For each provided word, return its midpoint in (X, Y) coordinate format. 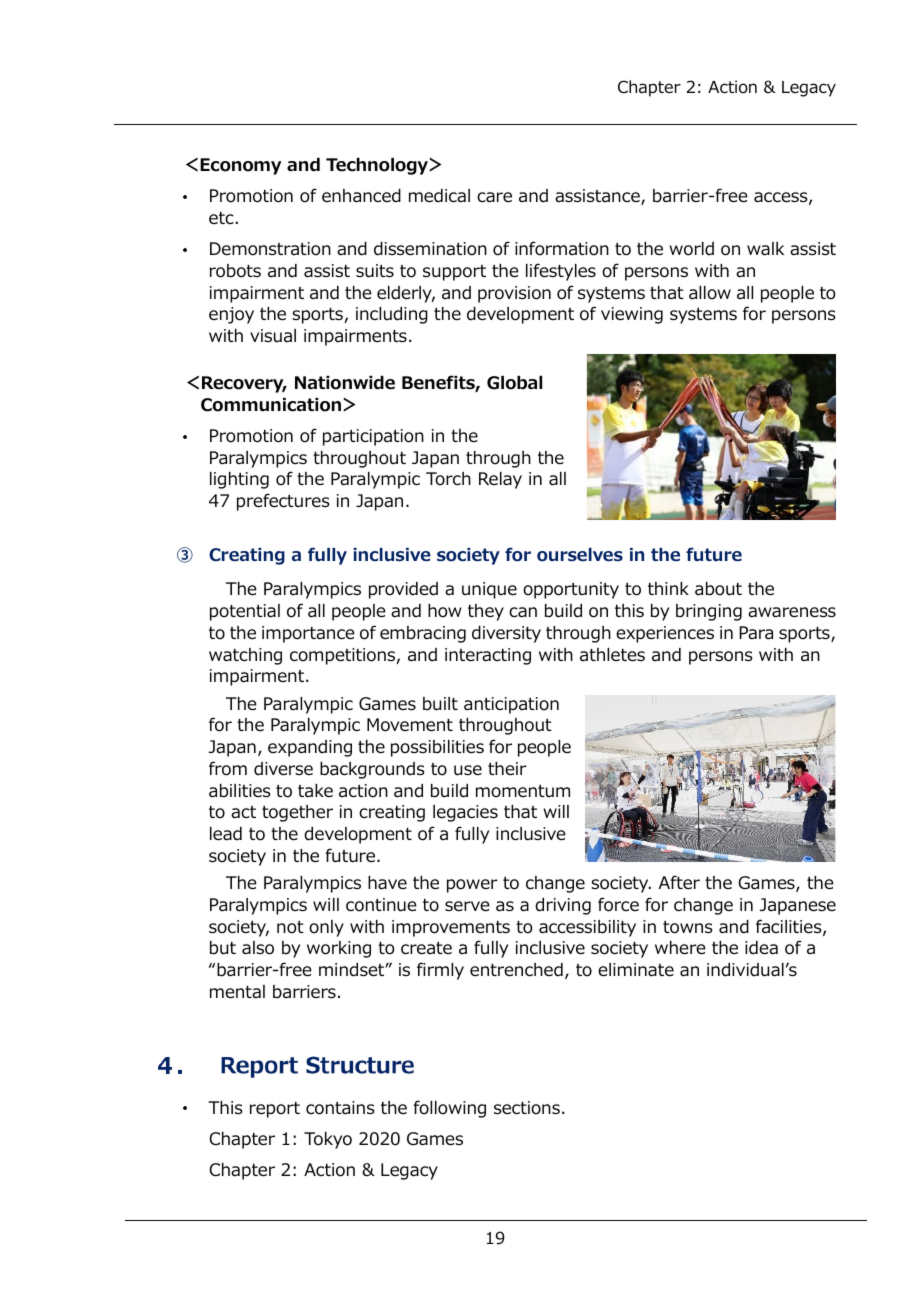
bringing (709, 612)
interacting (488, 656)
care (494, 197)
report (275, 1110)
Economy (240, 166)
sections (527, 1108)
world (691, 249)
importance (308, 634)
